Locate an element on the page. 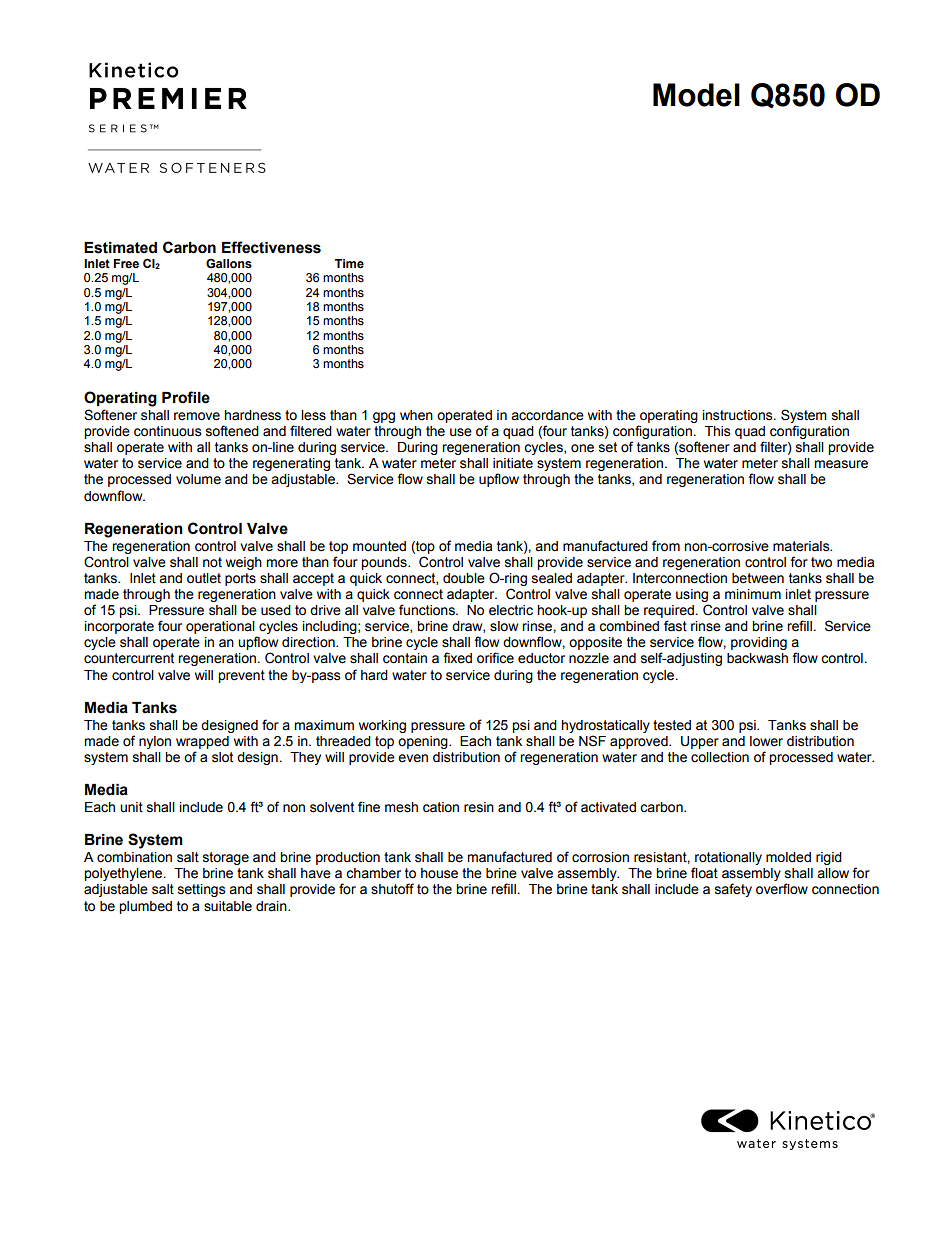  between is located at coordinates (758, 578).
